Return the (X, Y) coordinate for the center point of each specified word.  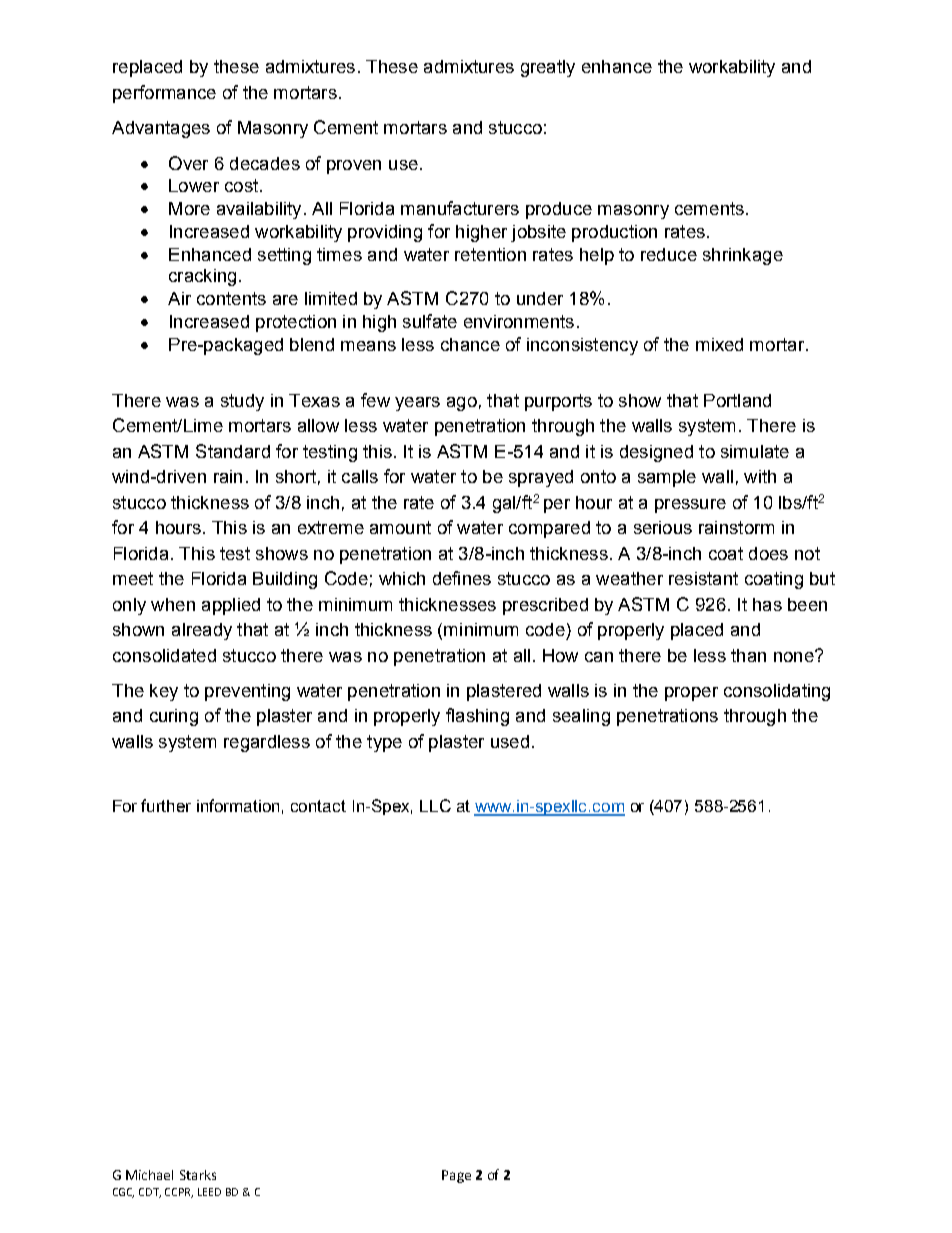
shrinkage (743, 256)
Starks (198, 1175)
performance (164, 94)
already (202, 631)
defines (462, 578)
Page (456, 1176)
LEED (209, 1192)
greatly (548, 68)
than (748, 655)
